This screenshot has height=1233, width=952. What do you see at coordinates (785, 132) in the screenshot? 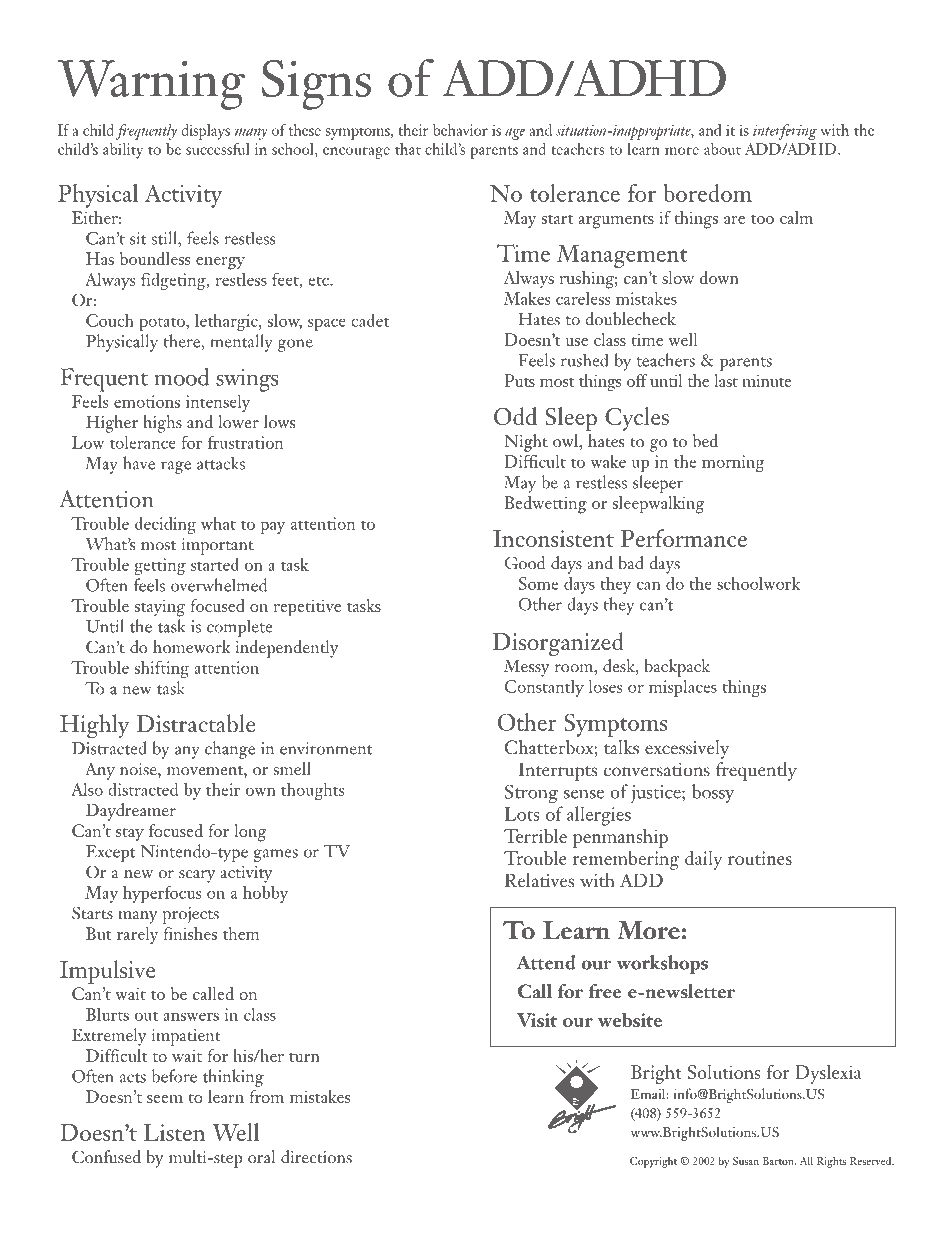
I see `interfering` at bounding box center [785, 132].
